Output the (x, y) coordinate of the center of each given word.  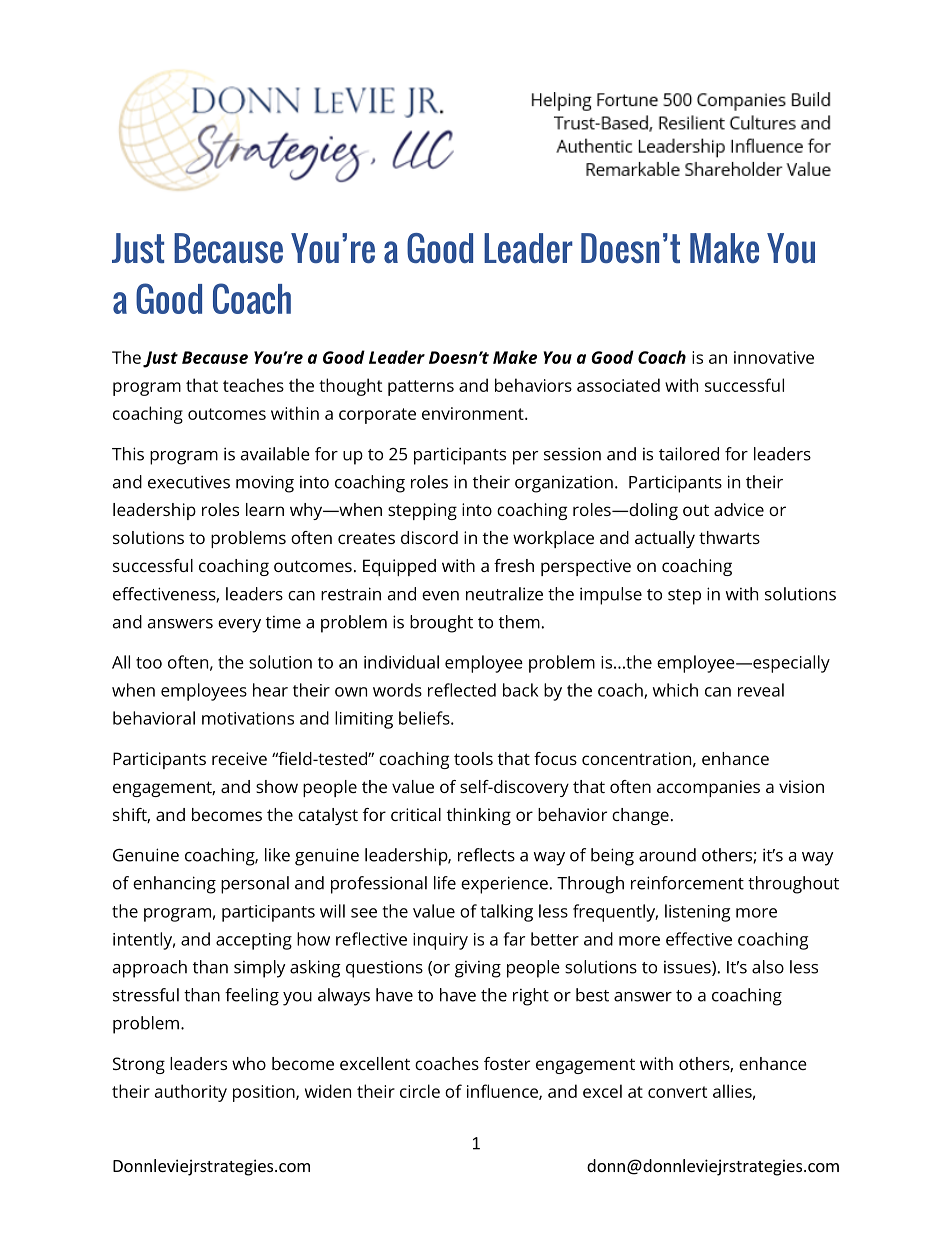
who (249, 1063)
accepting (254, 941)
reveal (761, 690)
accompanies (708, 788)
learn (265, 509)
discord (429, 537)
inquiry (440, 941)
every (239, 626)
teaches (253, 385)
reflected (462, 690)
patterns (421, 388)
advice (739, 509)
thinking (479, 816)
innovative (774, 357)
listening (697, 913)
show (277, 786)
